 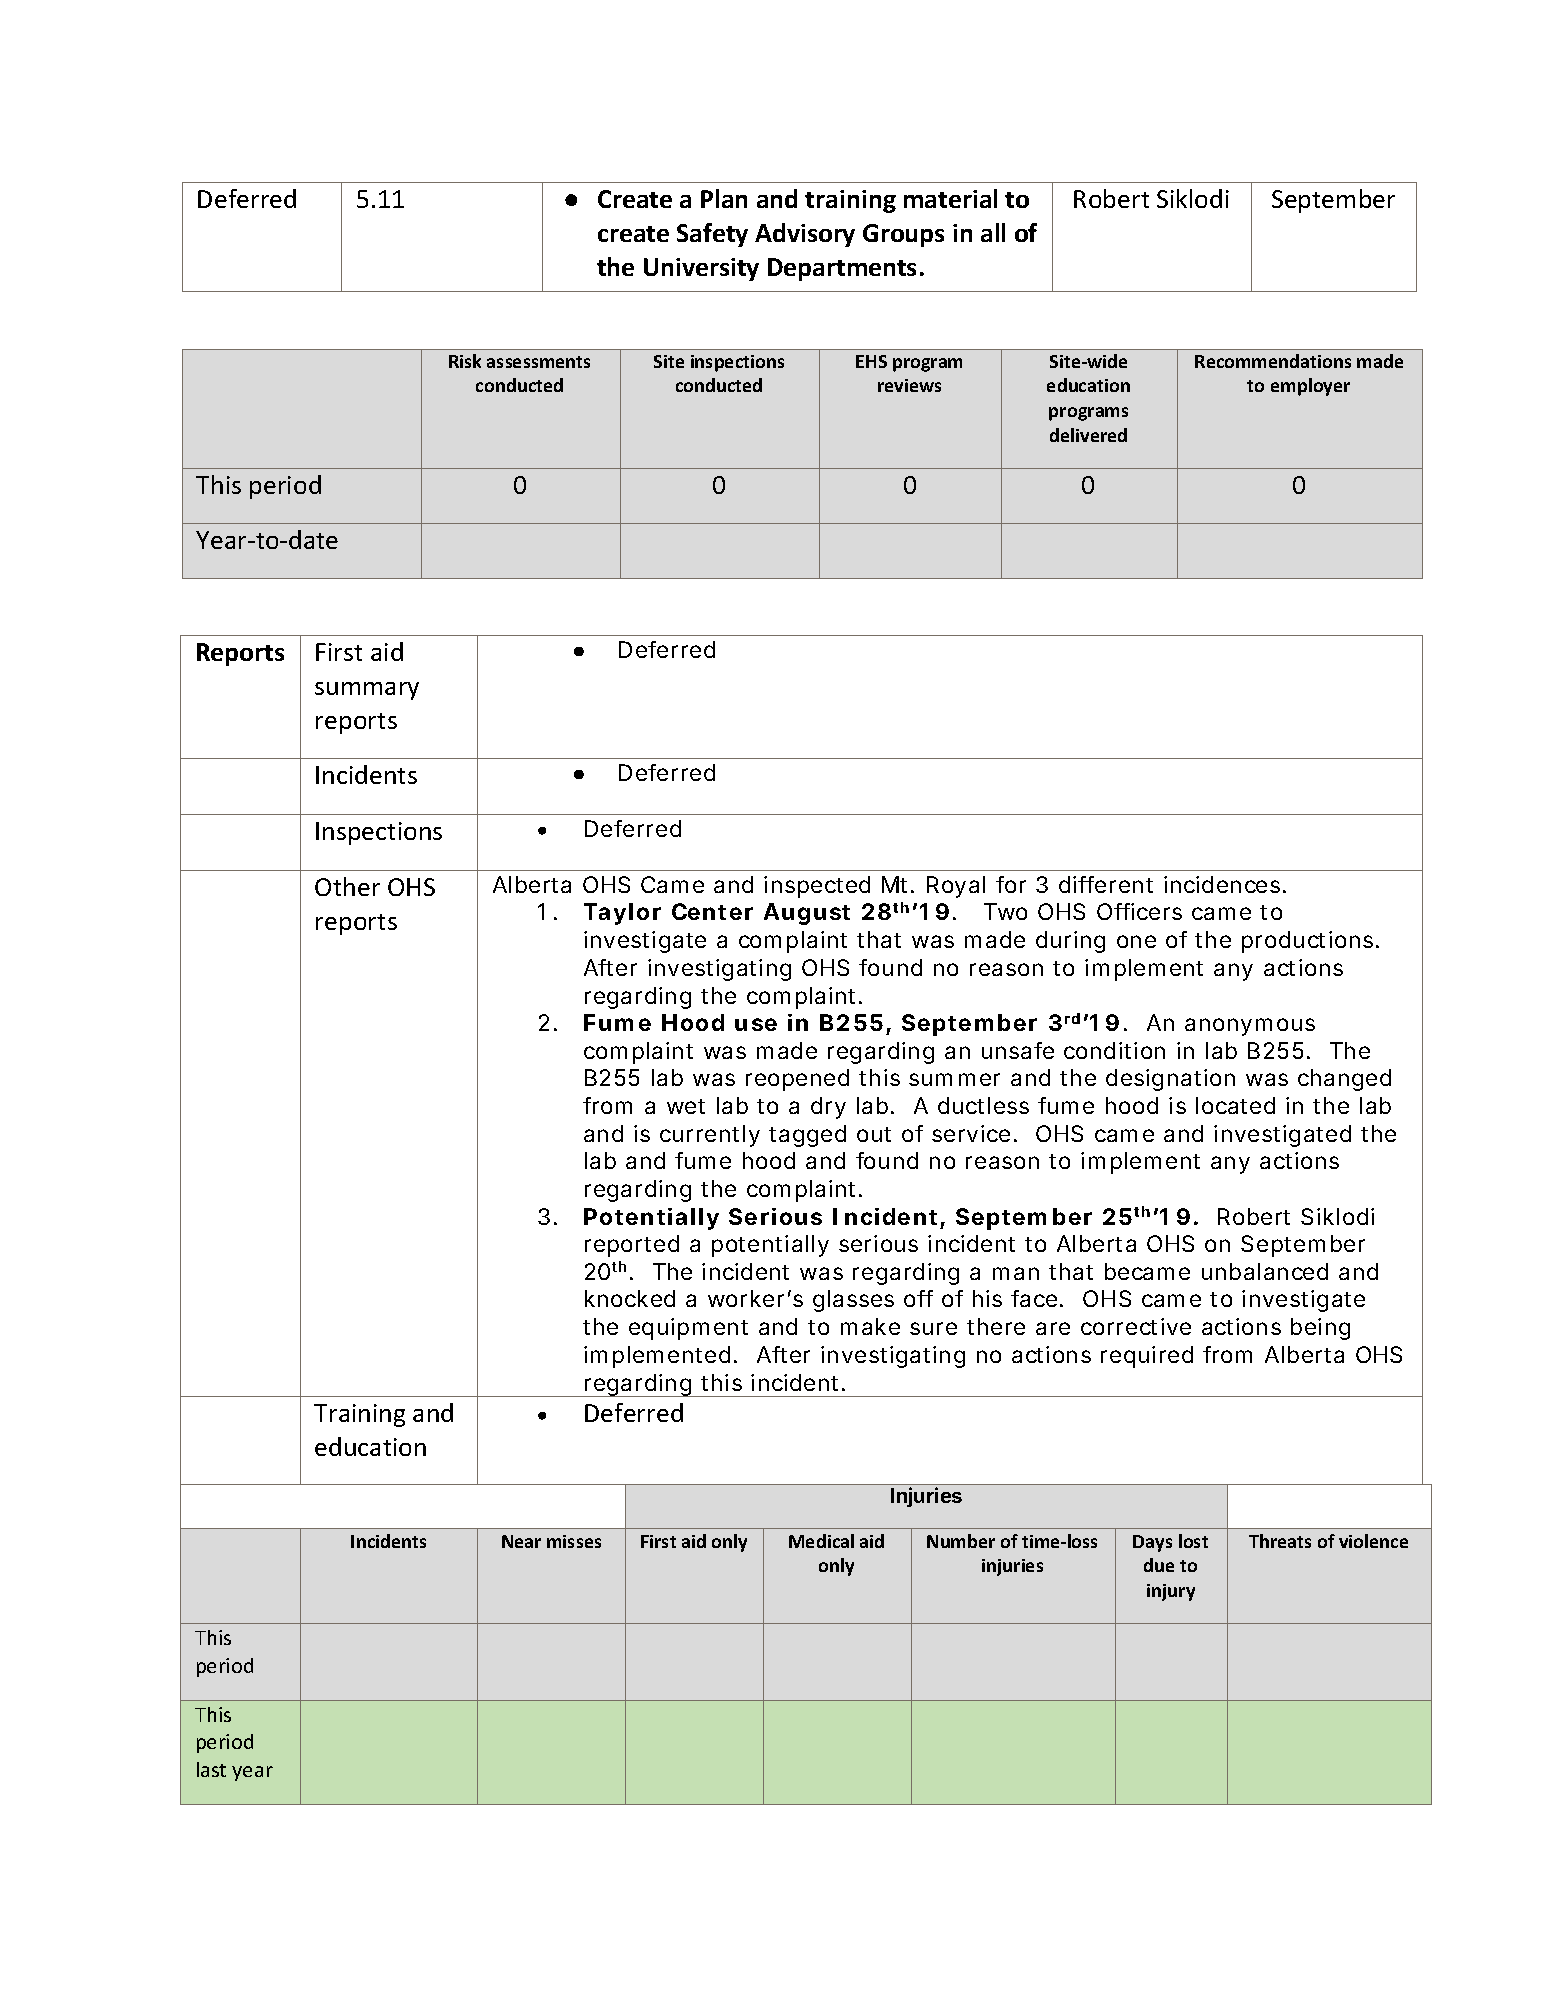 I want to click on Medical, so click(x=821, y=1541).
